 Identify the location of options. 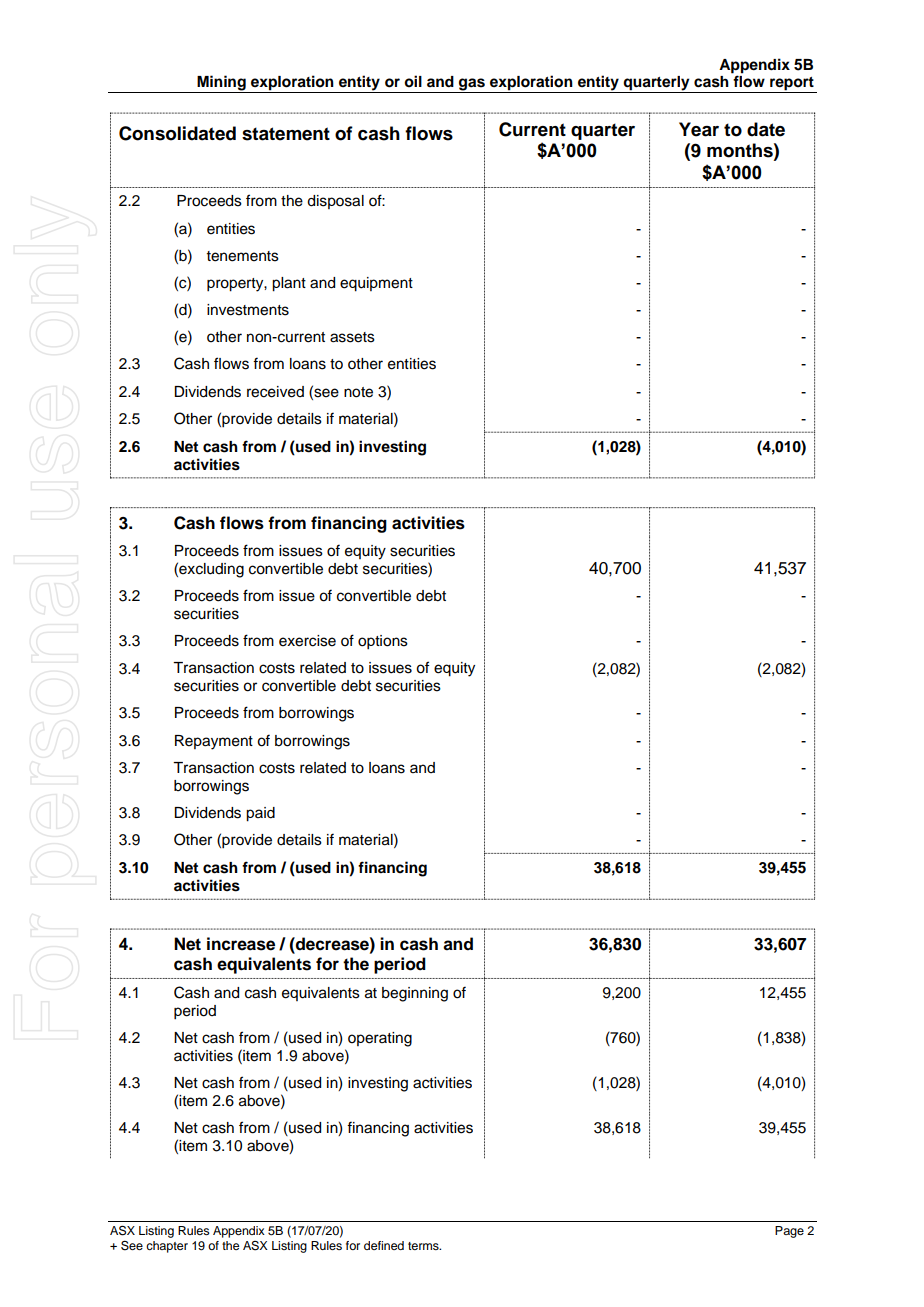
(383, 642).
